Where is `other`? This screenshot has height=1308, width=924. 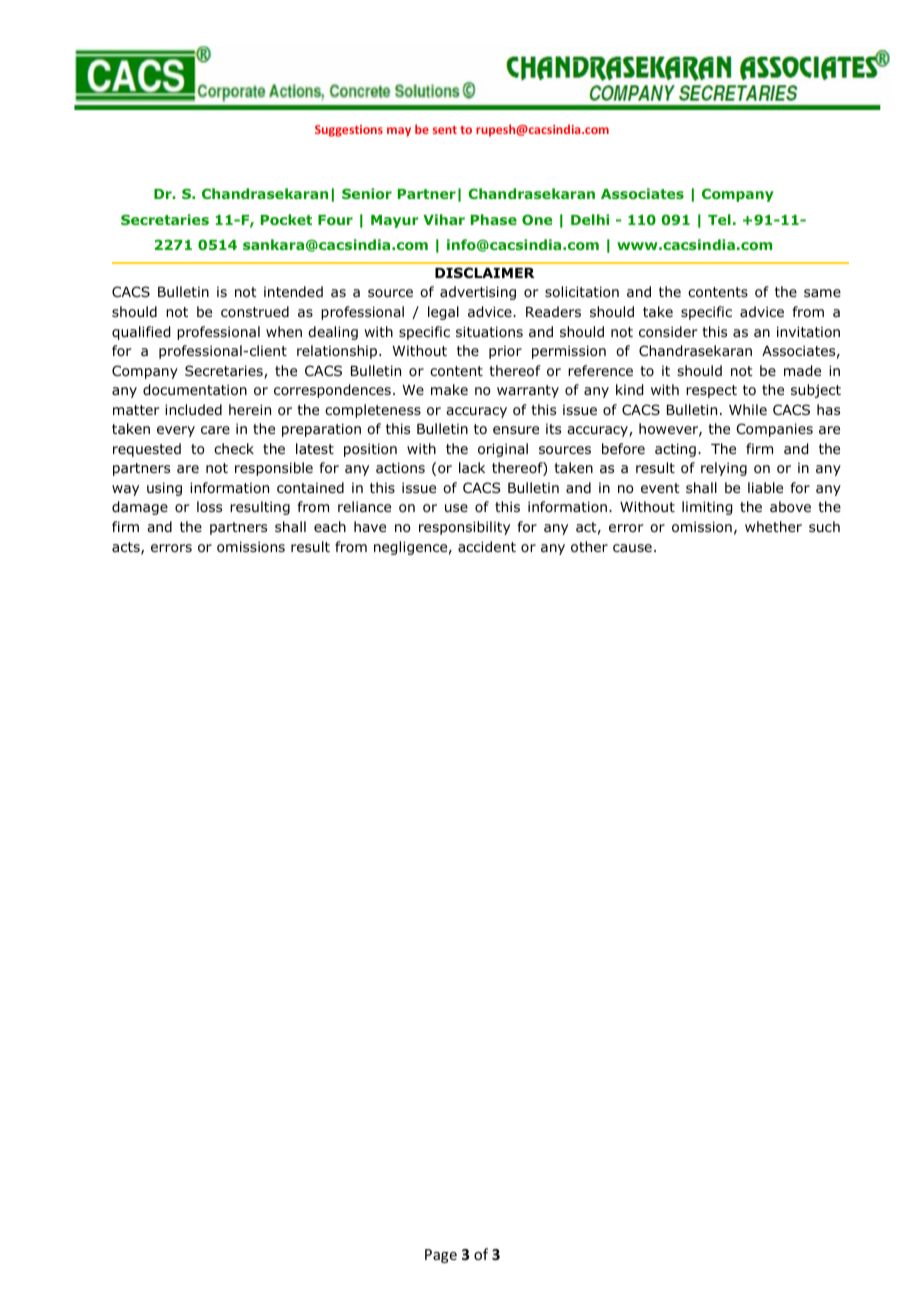 other is located at coordinates (589, 547).
